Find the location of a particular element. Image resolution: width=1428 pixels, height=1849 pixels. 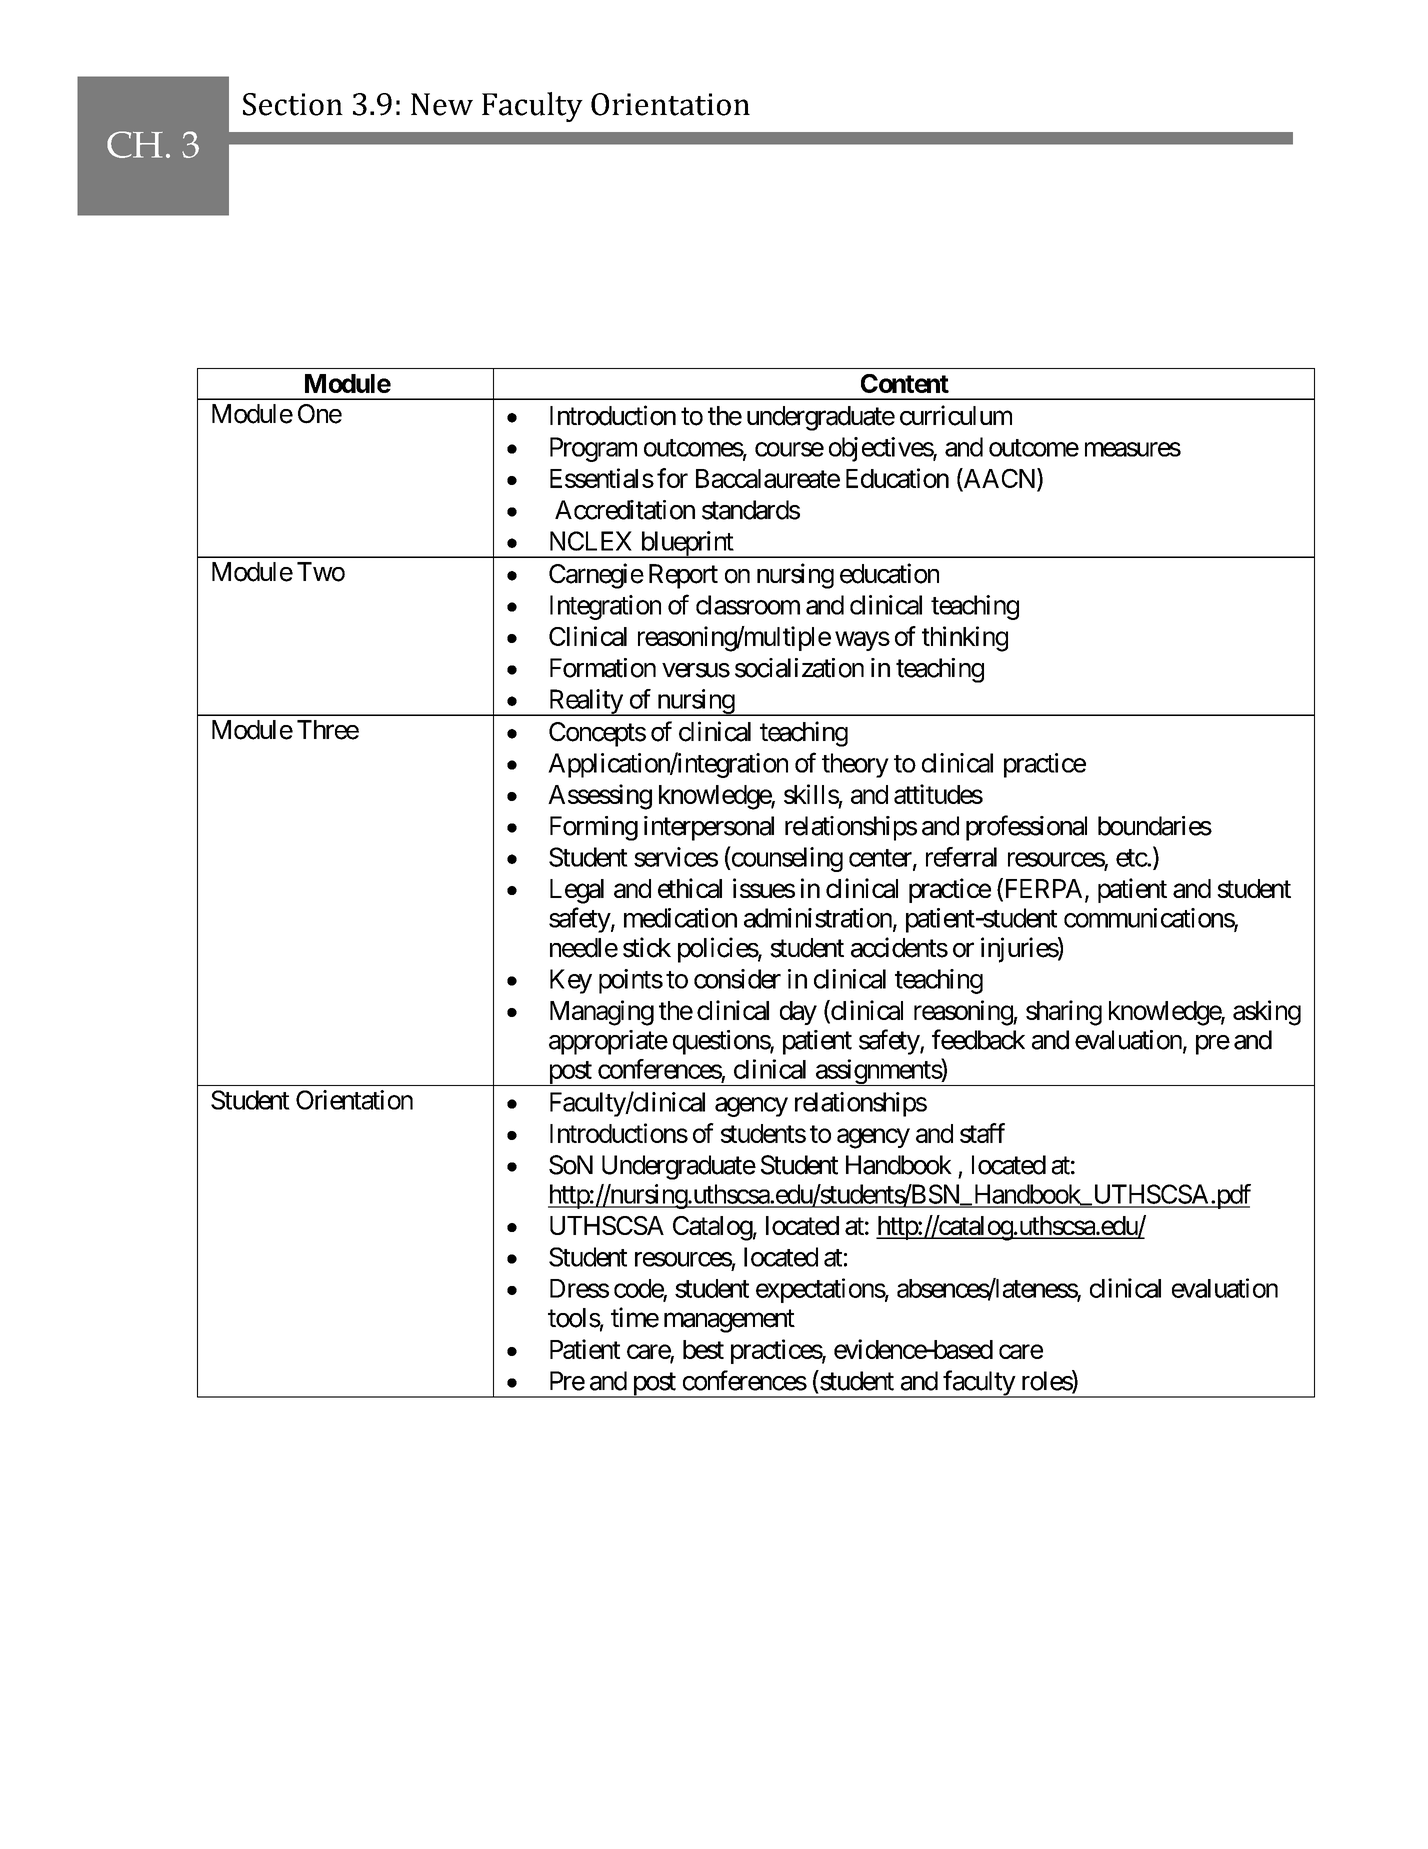

best is located at coordinates (703, 1349).
